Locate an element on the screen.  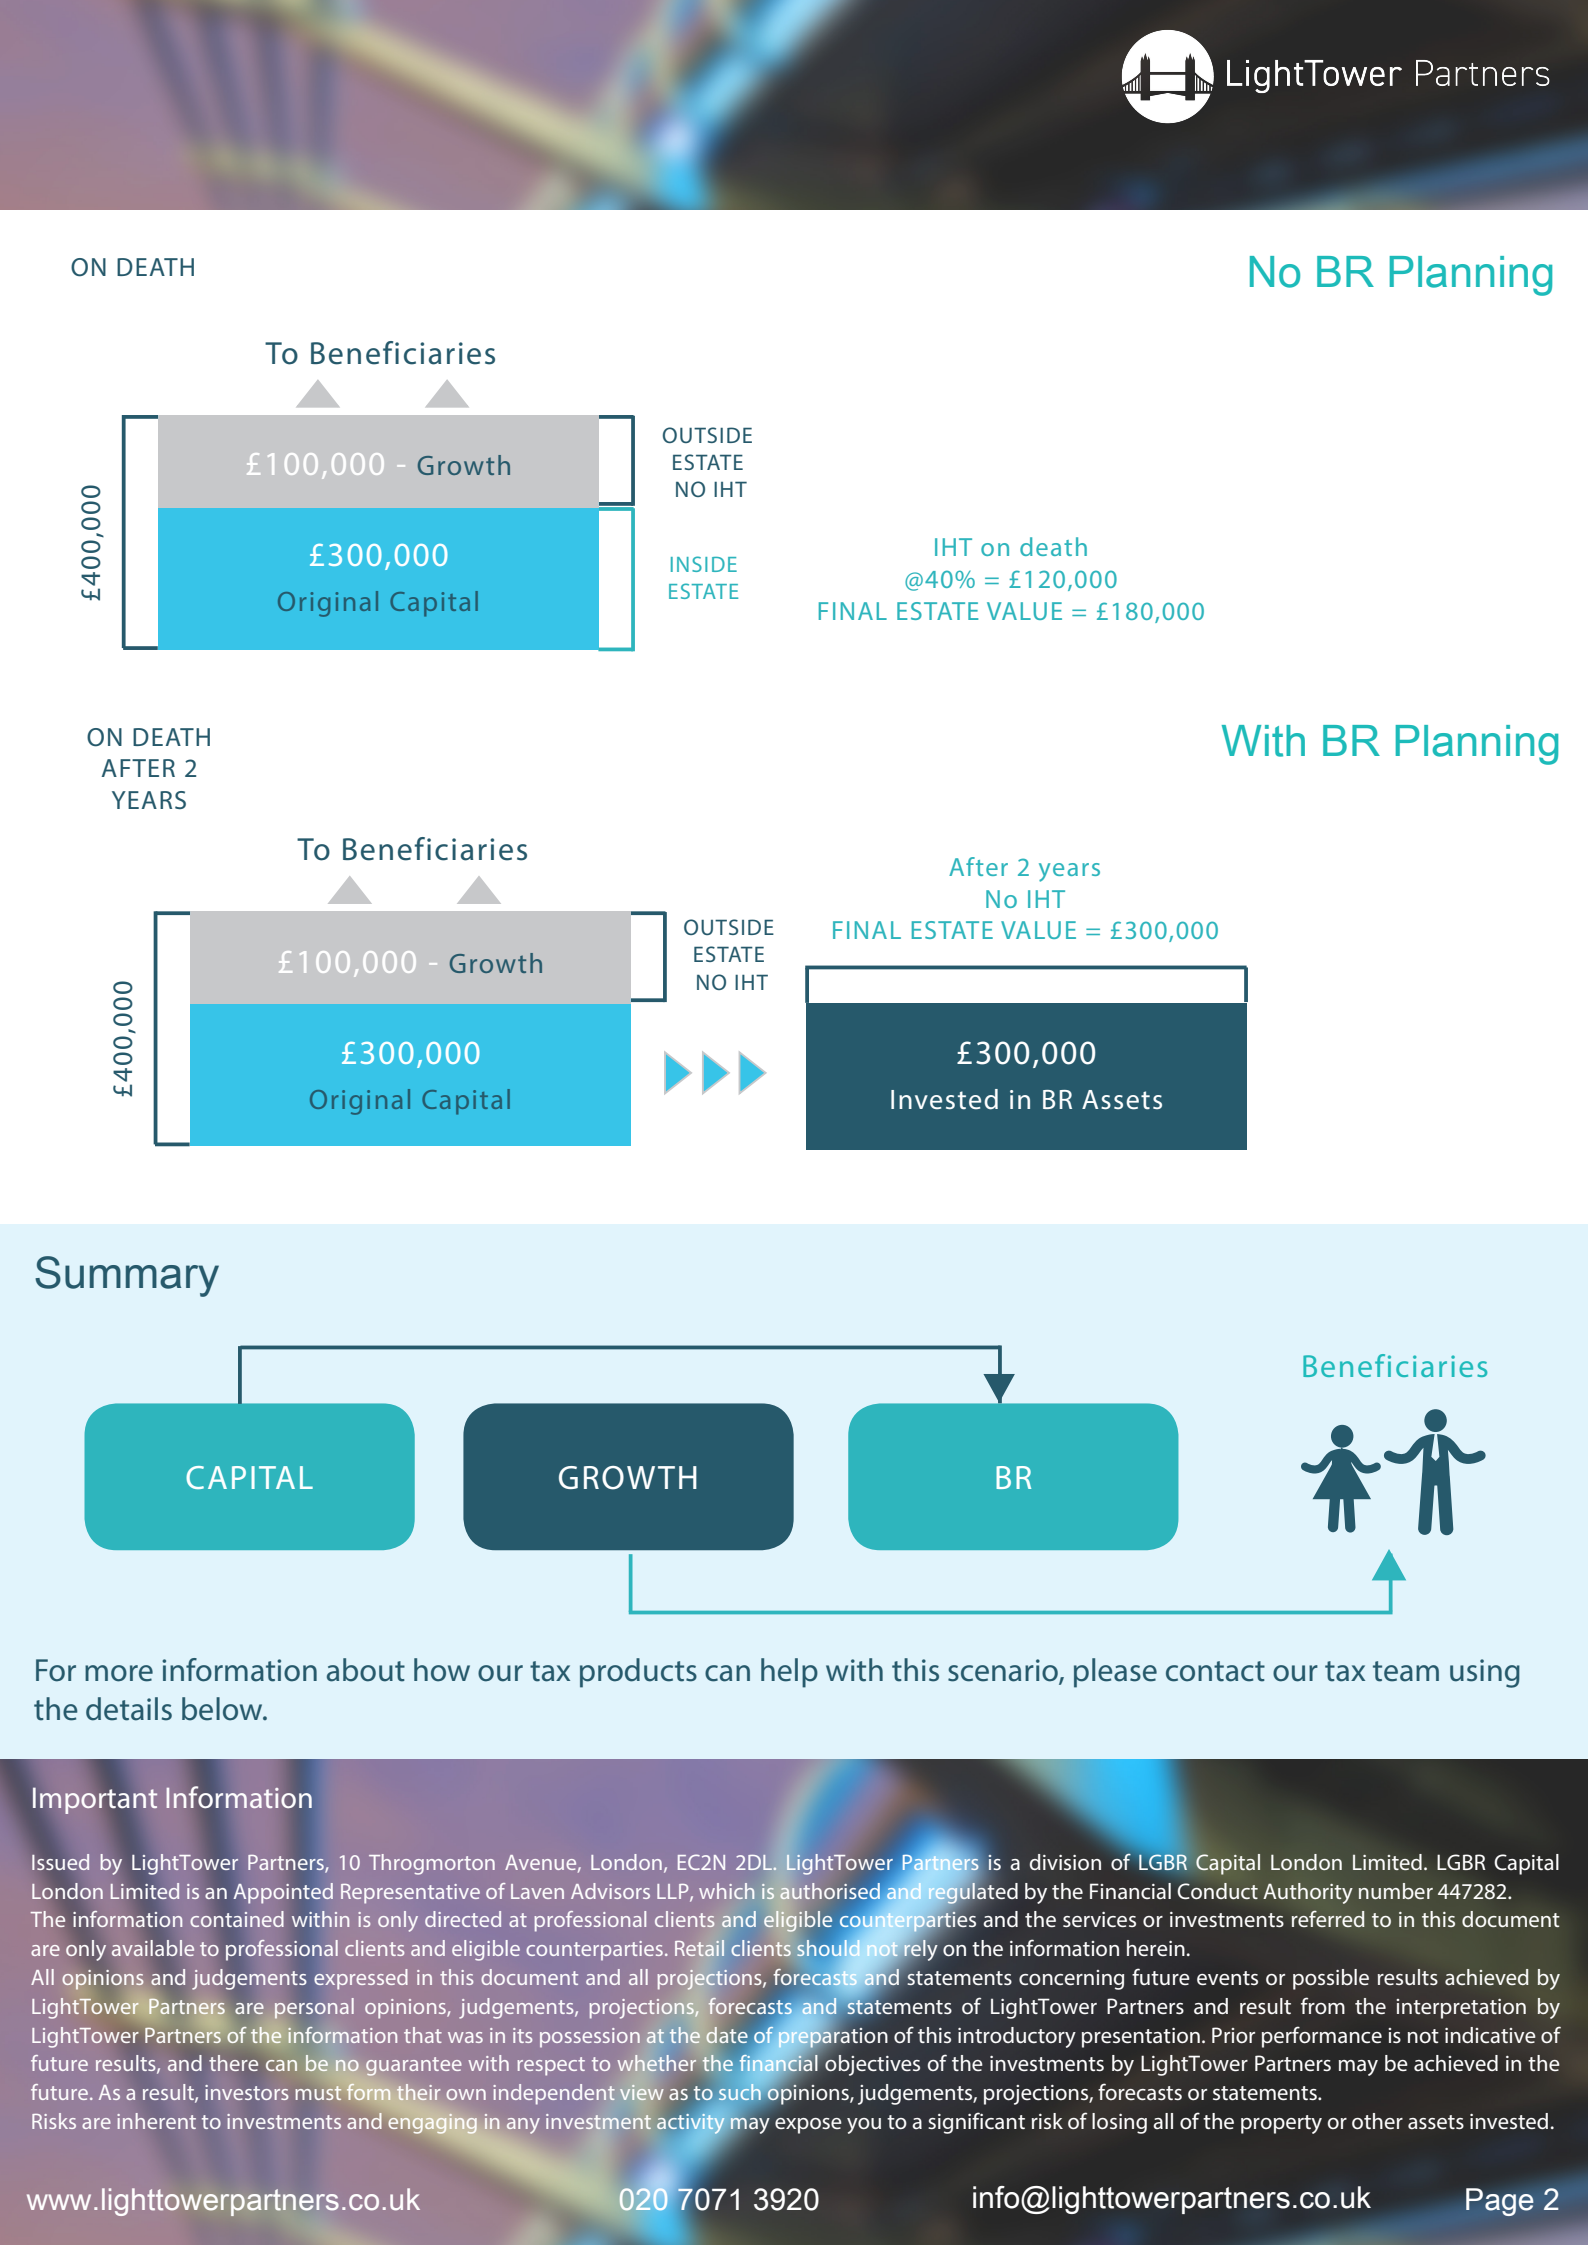
Summary is located at coordinates (127, 1276).
